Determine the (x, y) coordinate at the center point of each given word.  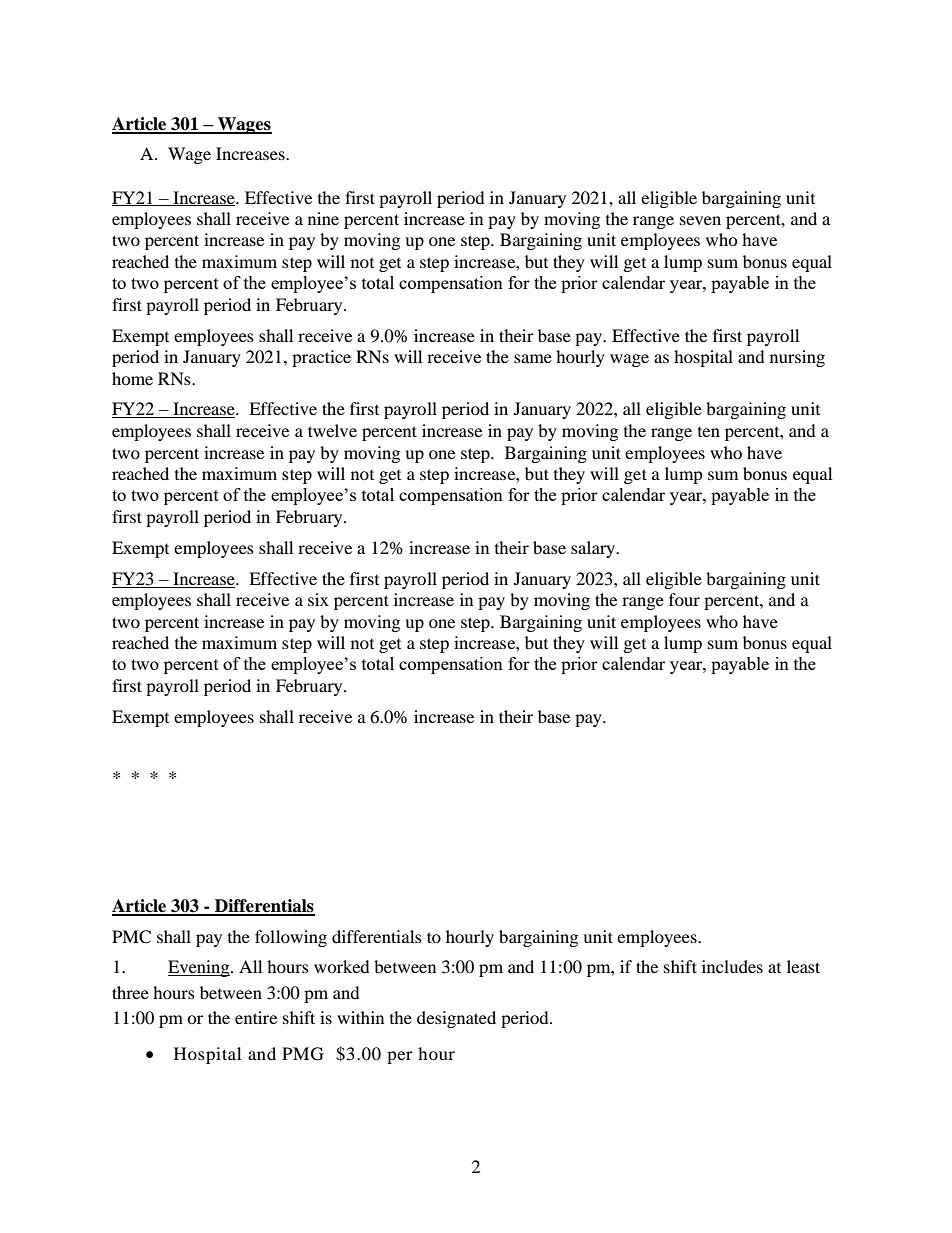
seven (700, 220)
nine (323, 218)
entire (256, 1017)
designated (456, 1019)
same (533, 358)
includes (732, 966)
